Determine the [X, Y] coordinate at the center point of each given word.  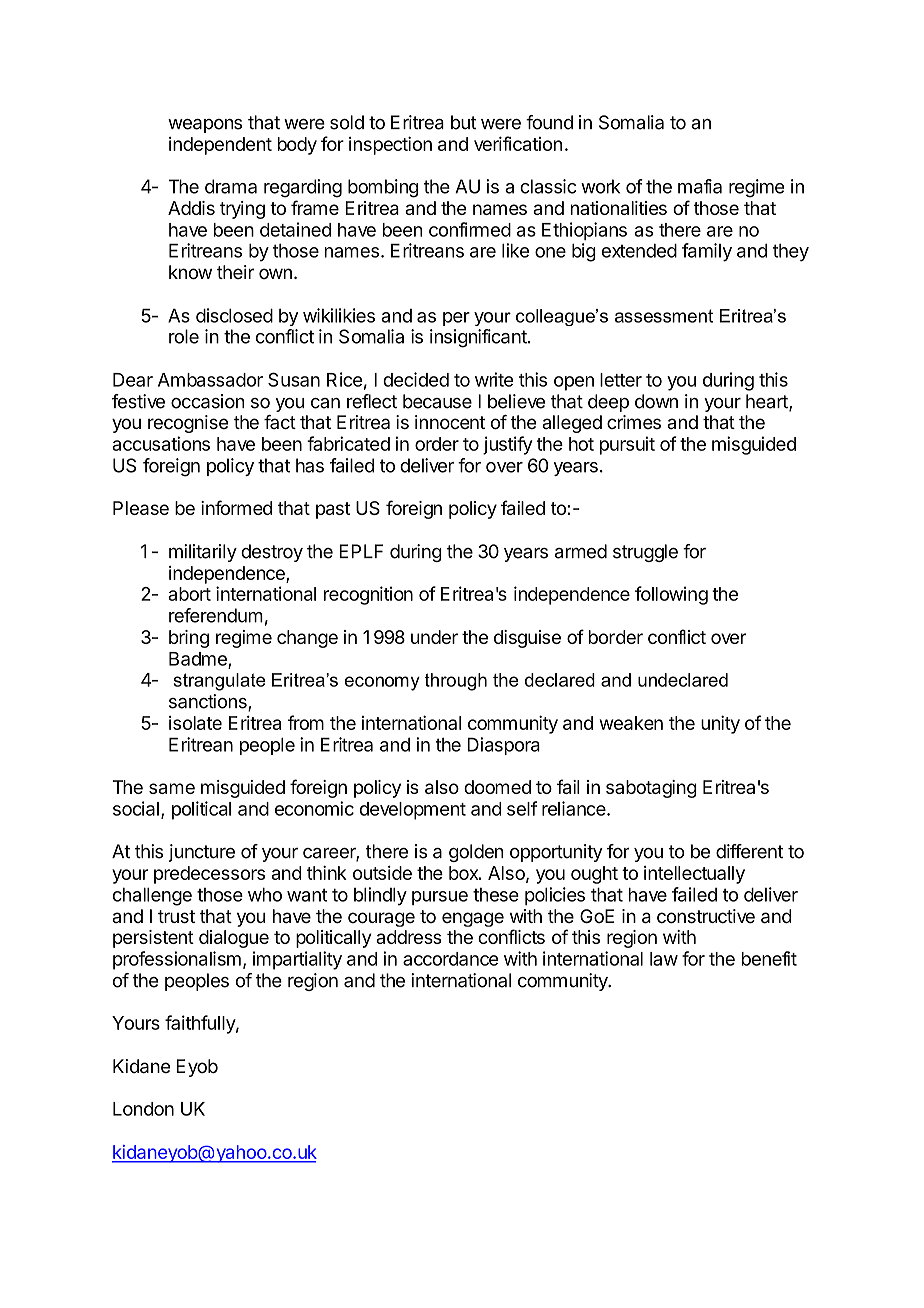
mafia [700, 186]
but [464, 122]
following [671, 595]
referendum [216, 615]
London [143, 1109]
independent [220, 146]
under [434, 637]
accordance [451, 959]
